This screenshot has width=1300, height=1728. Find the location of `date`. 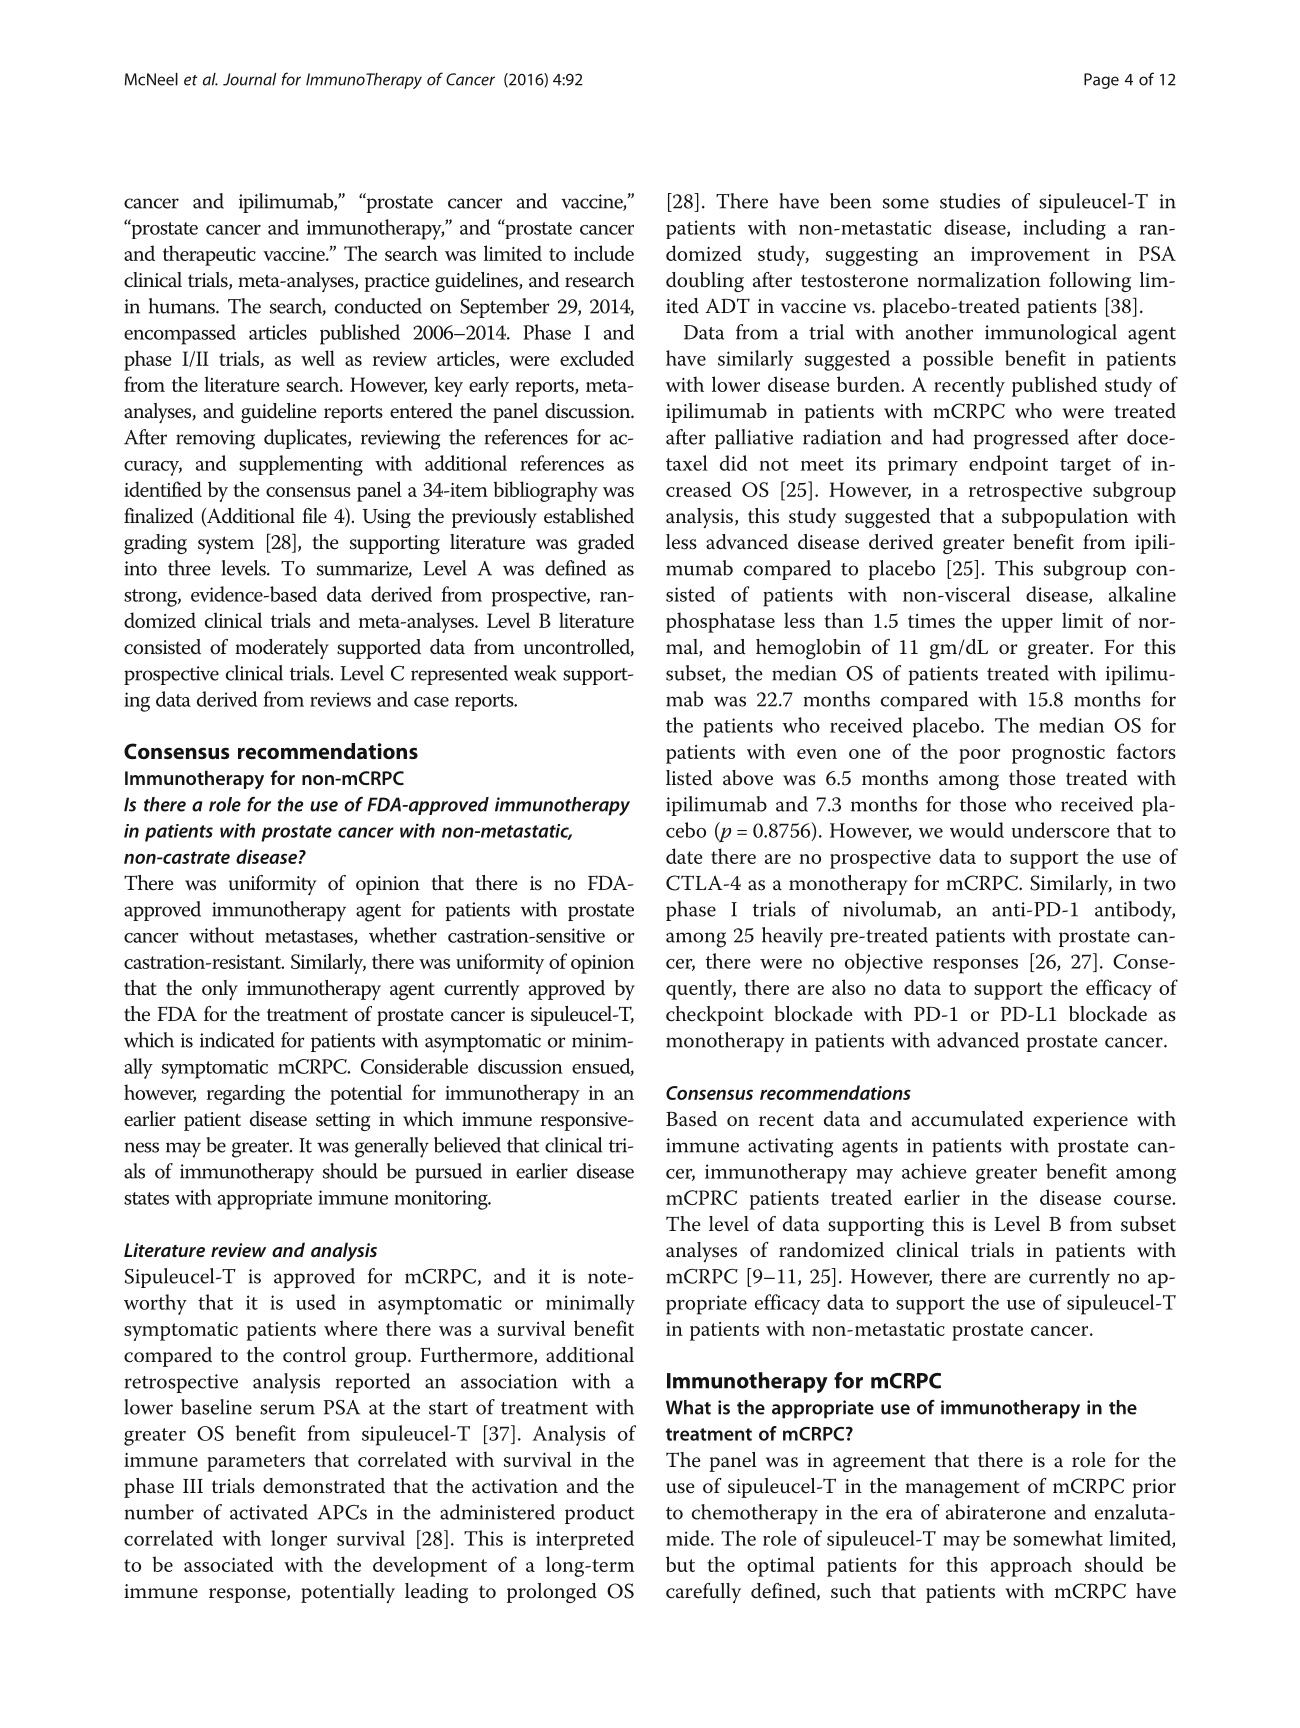

date is located at coordinates (684, 856).
